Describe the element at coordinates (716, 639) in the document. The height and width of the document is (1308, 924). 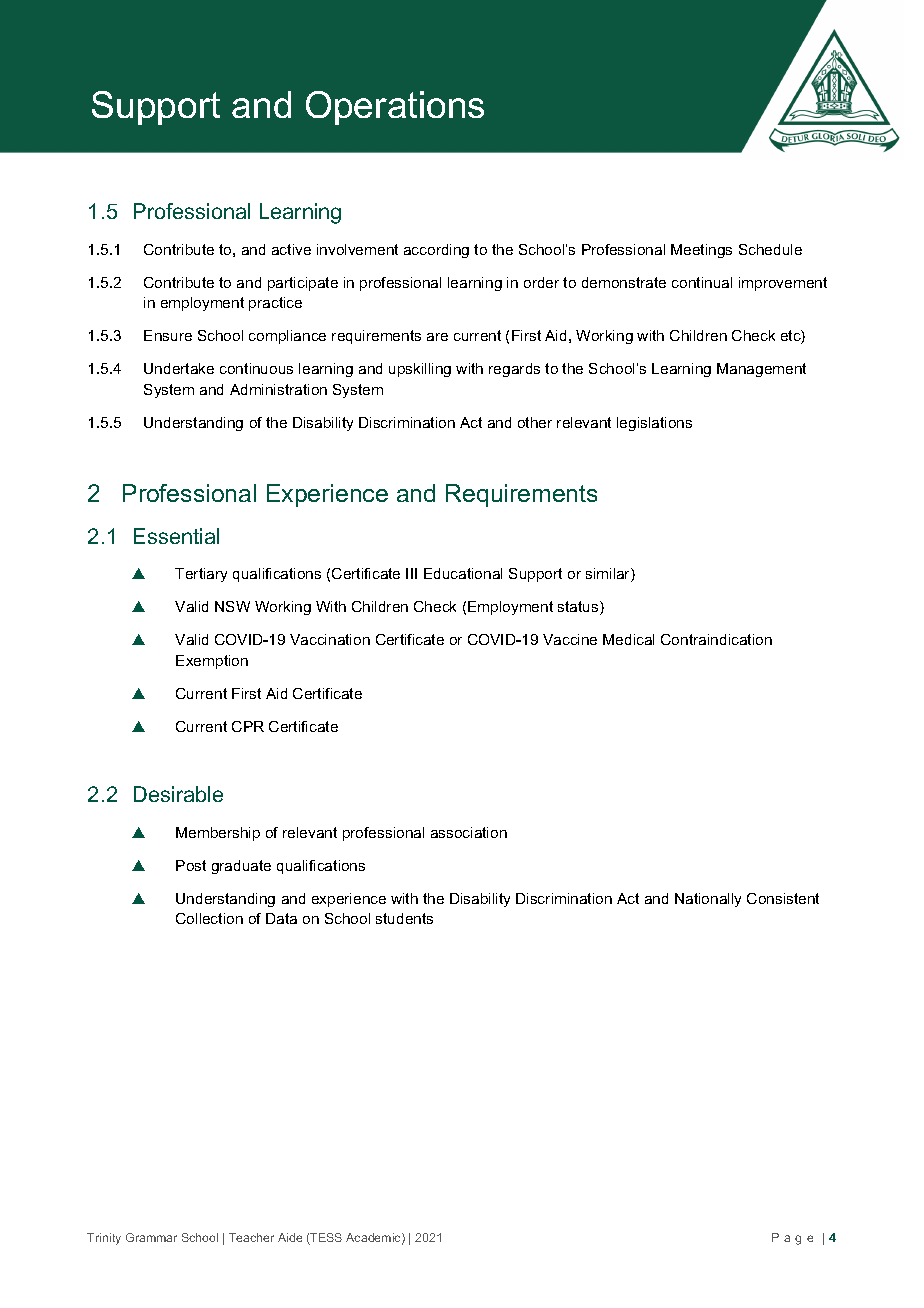
I see `Contraindication` at that location.
